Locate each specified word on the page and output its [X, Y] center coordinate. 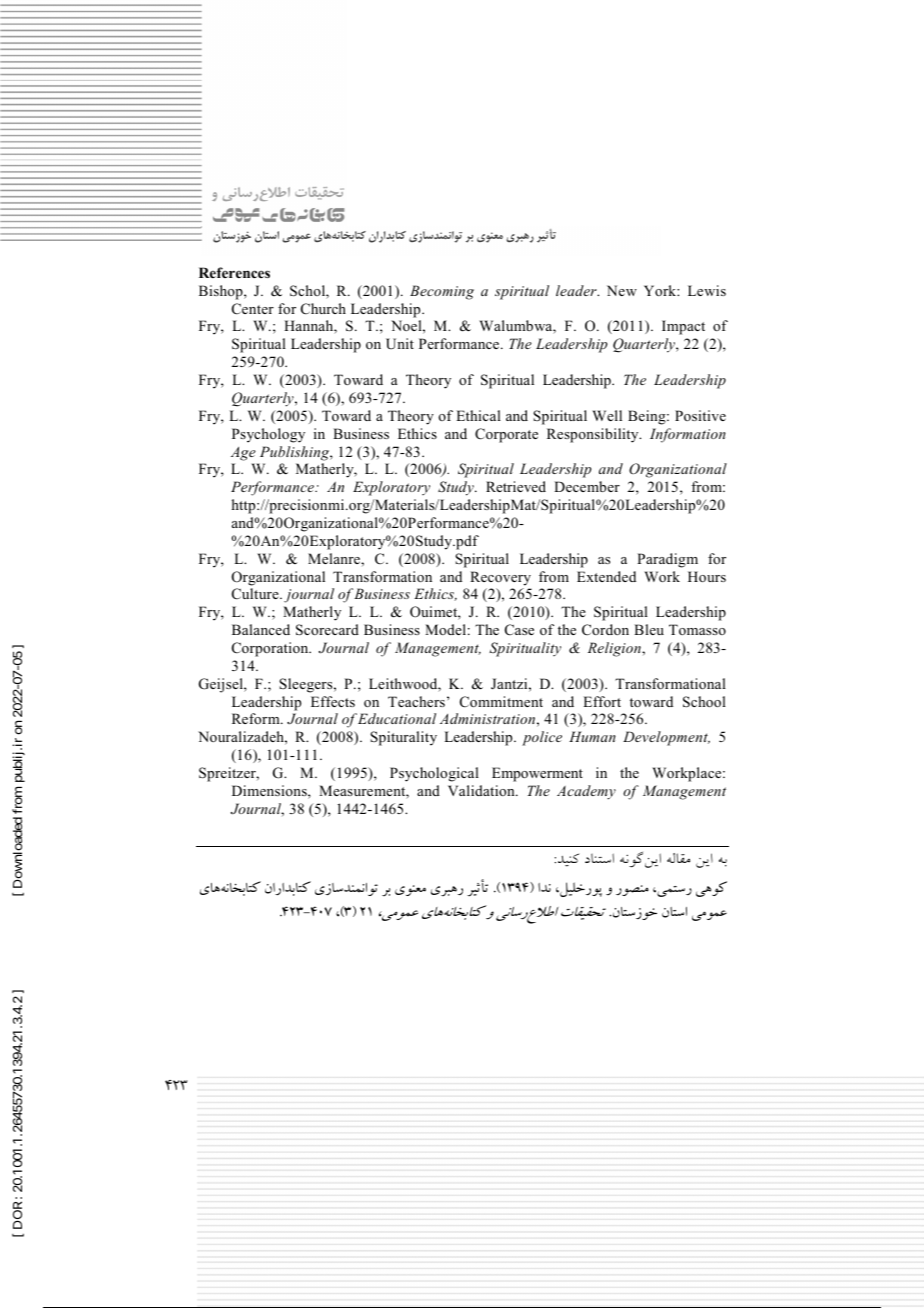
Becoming [442, 292]
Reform [257, 718]
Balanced [261, 629]
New [622, 290]
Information [688, 435]
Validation [482, 790]
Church [323, 309]
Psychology [268, 435]
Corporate [506, 435]
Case [519, 630]
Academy [586, 792]
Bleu [649, 629]
